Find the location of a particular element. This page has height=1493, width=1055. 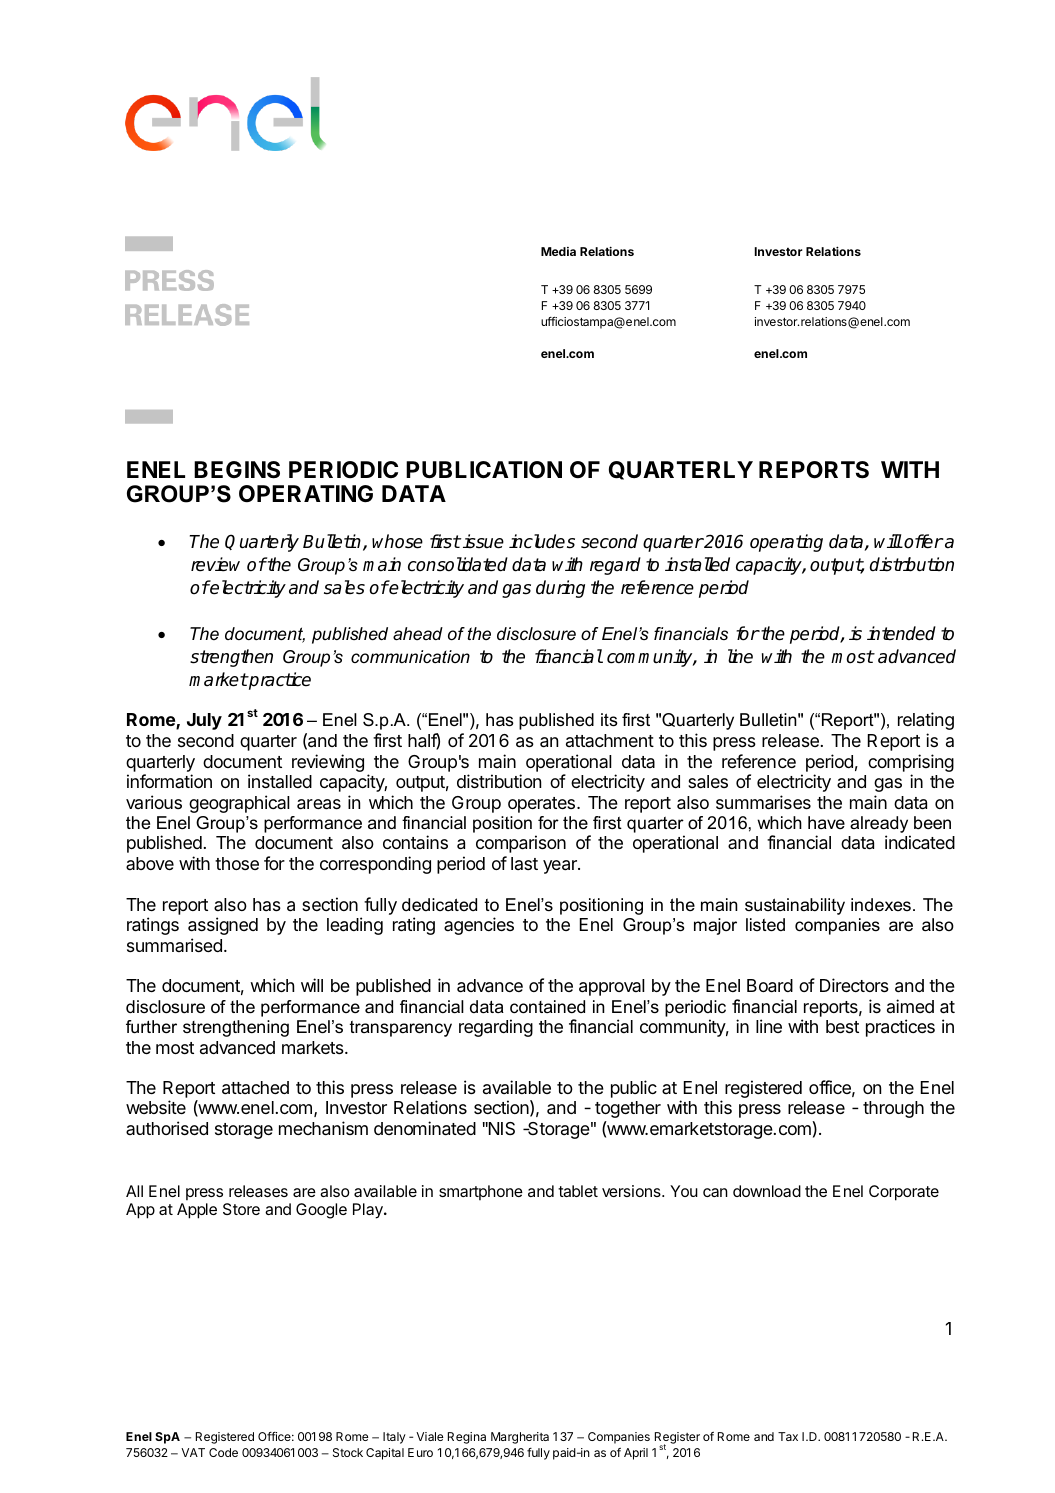

have is located at coordinates (826, 822).
